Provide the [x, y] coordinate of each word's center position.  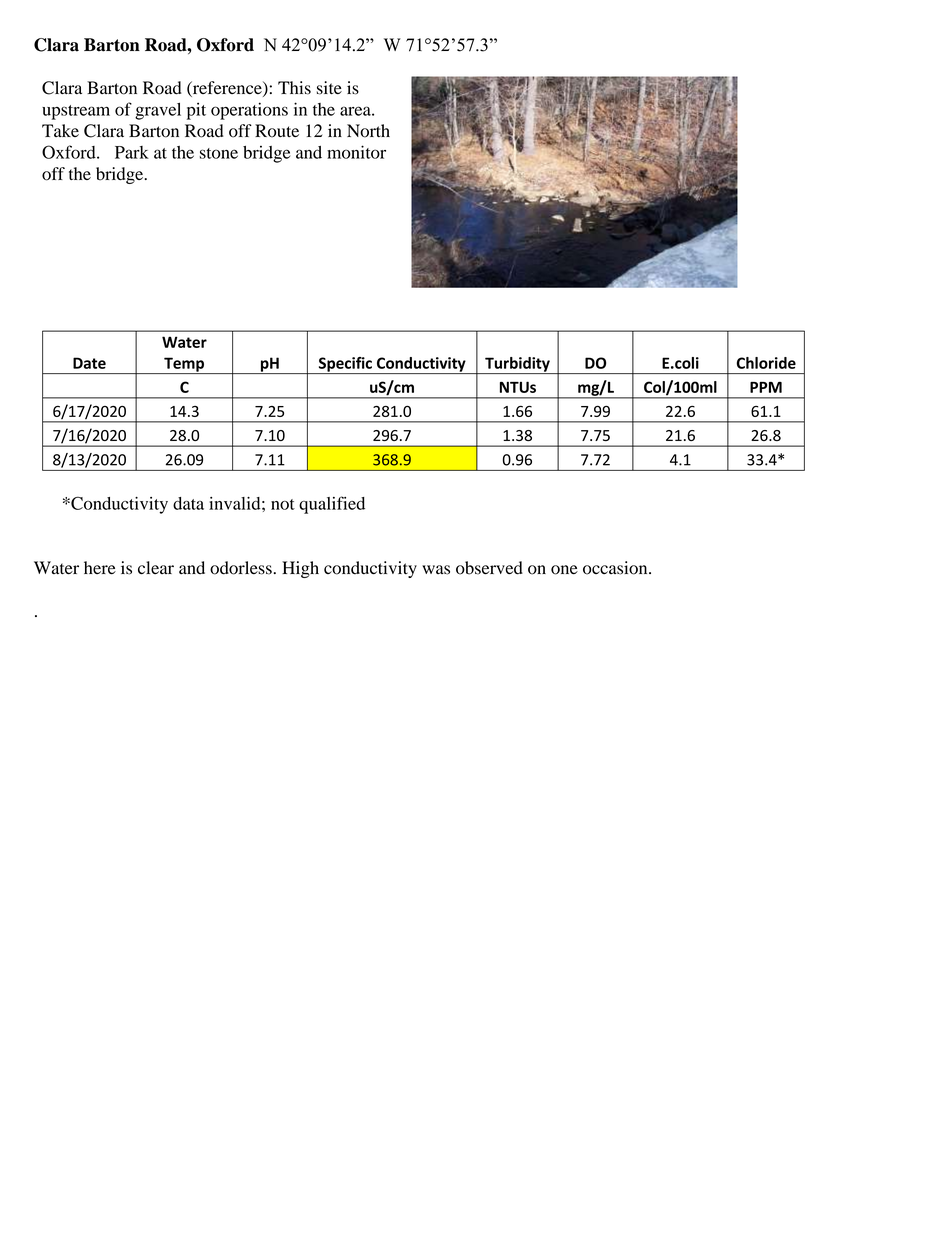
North [368, 131]
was [436, 570]
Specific [345, 365]
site [329, 88]
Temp [184, 365]
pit [196, 111]
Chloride [766, 363]
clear [156, 567]
